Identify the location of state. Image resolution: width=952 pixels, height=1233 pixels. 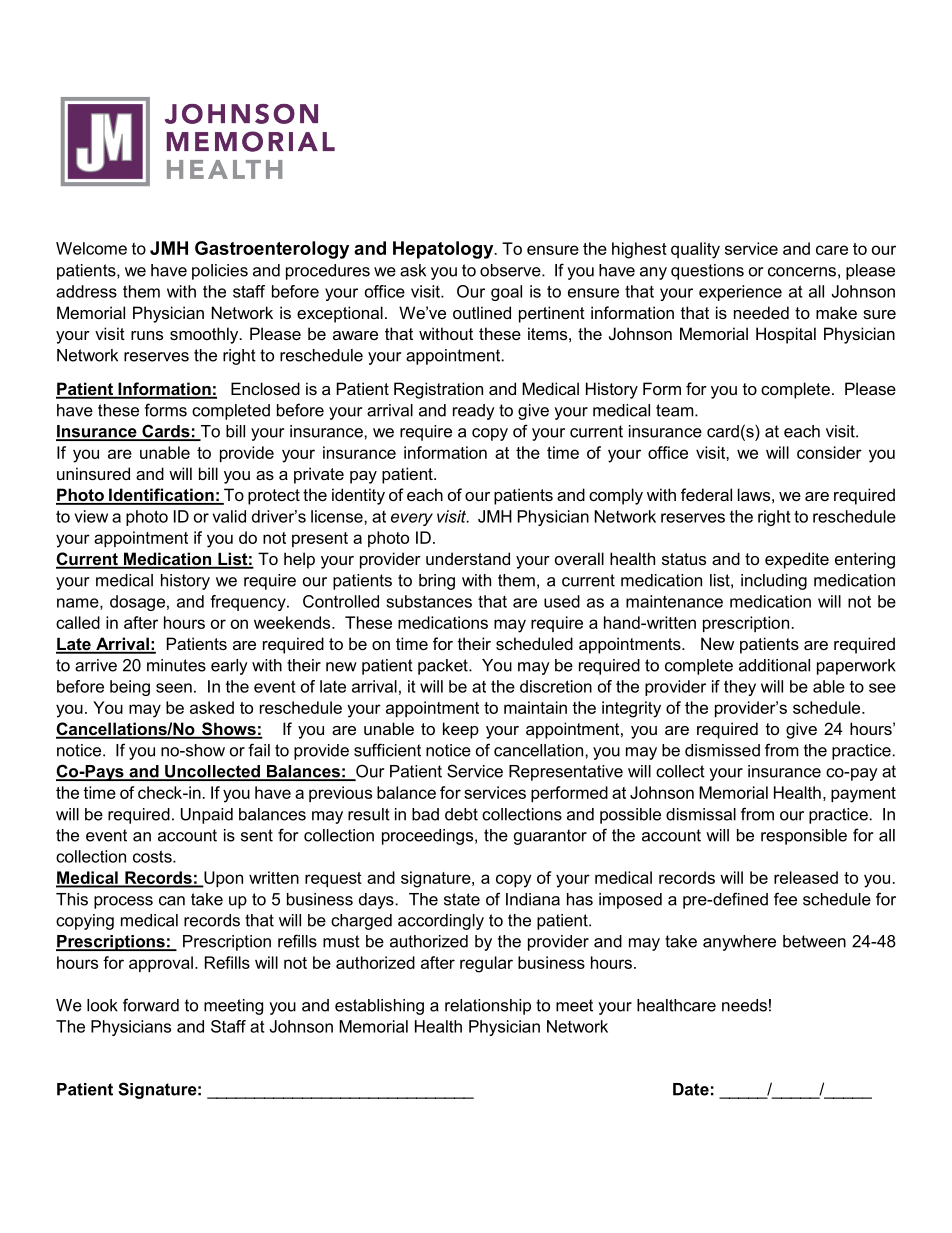
(462, 899).
